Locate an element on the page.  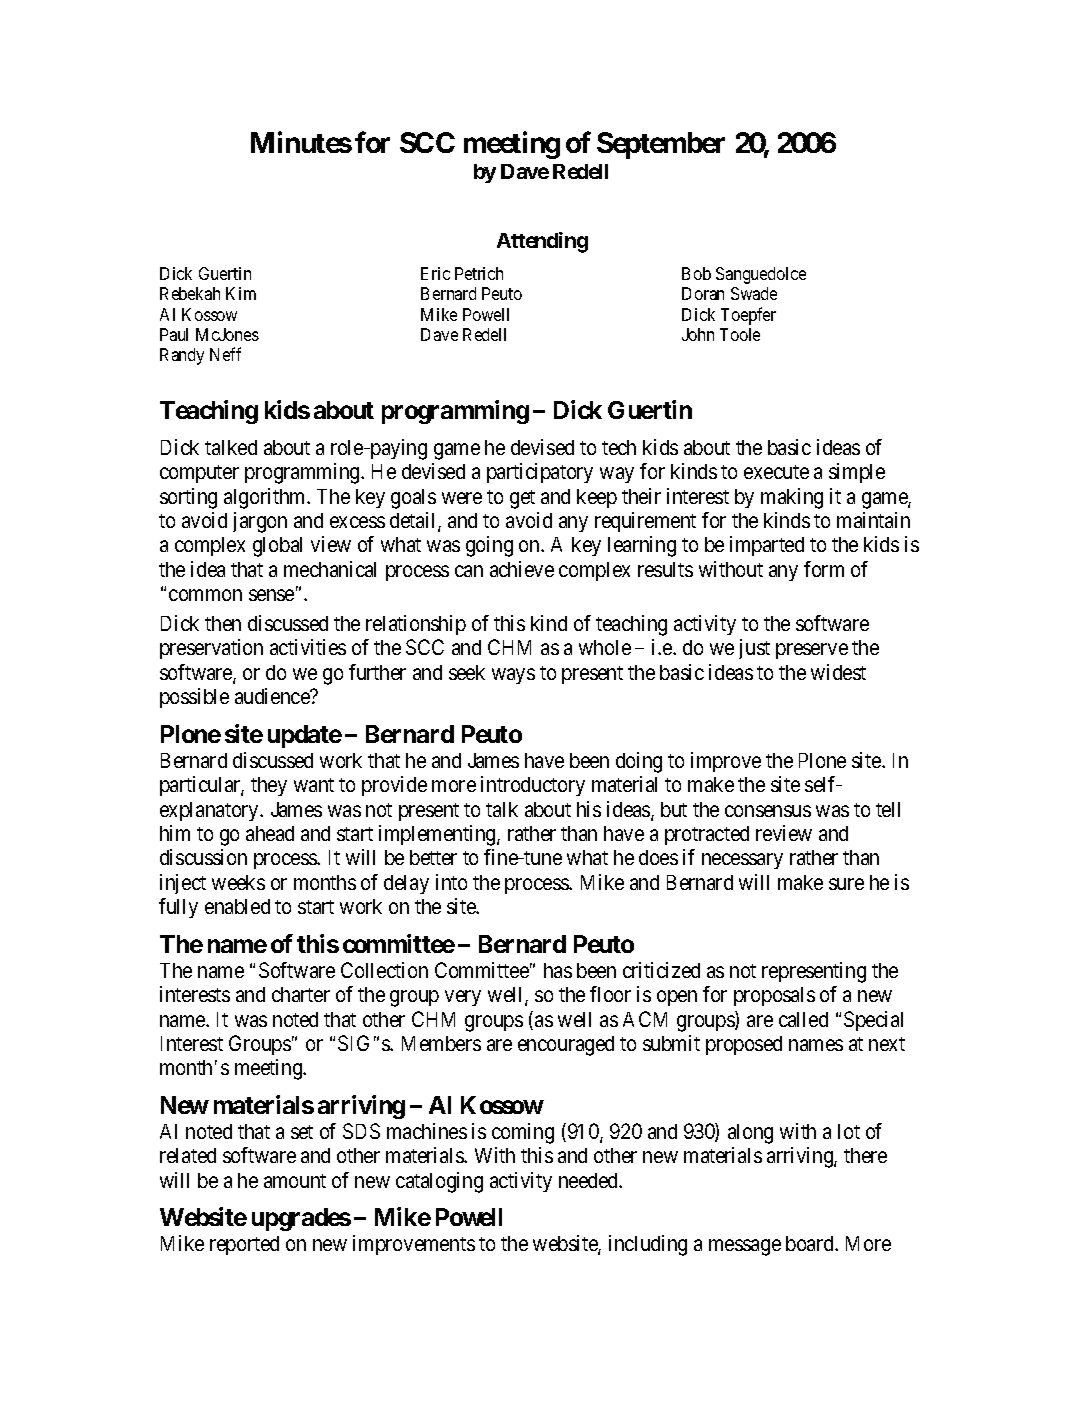
Attending is located at coordinates (542, 242).
